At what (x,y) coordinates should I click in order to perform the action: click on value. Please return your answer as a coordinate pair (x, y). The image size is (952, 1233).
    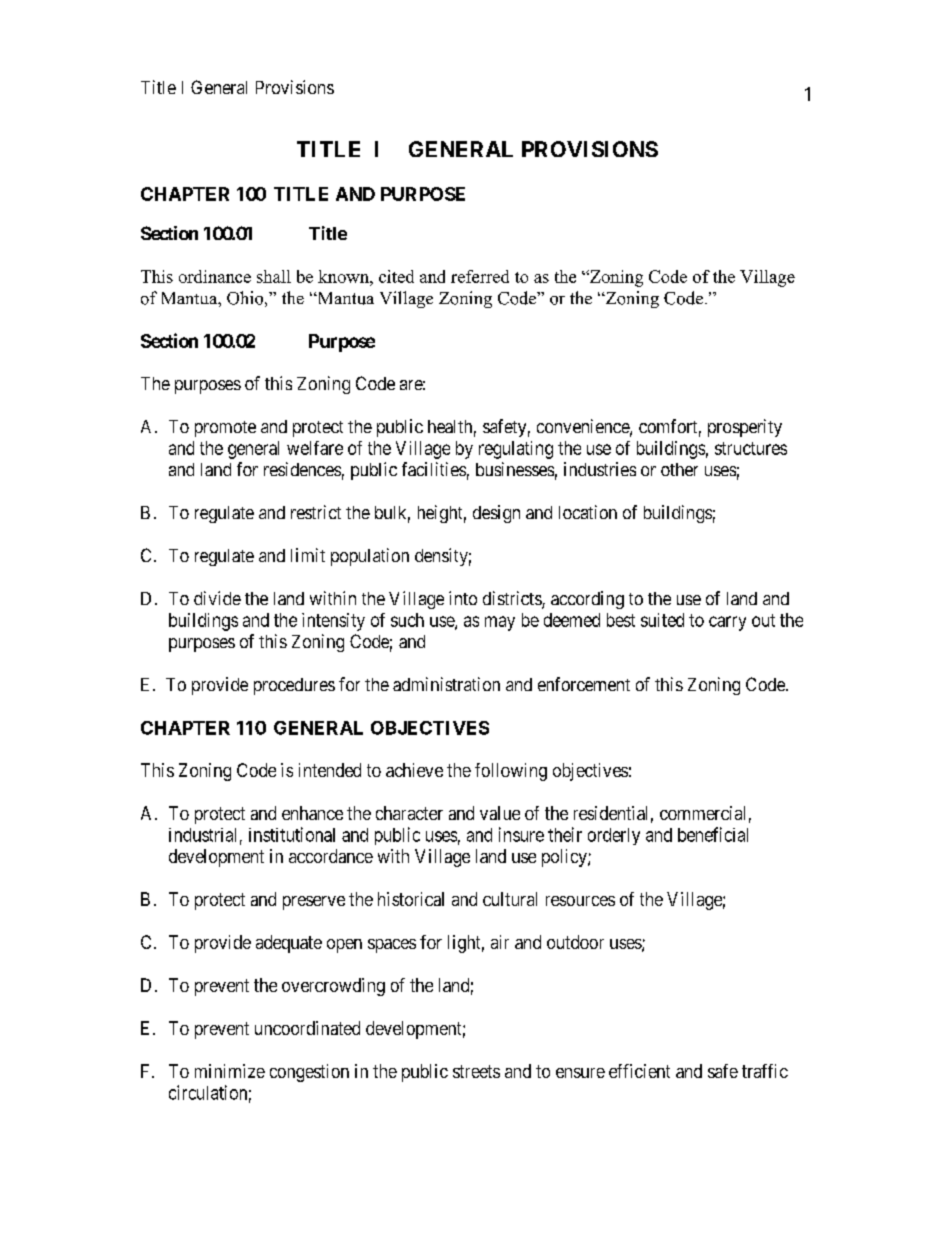
    Looking at the image, I should click on (500, 813).
